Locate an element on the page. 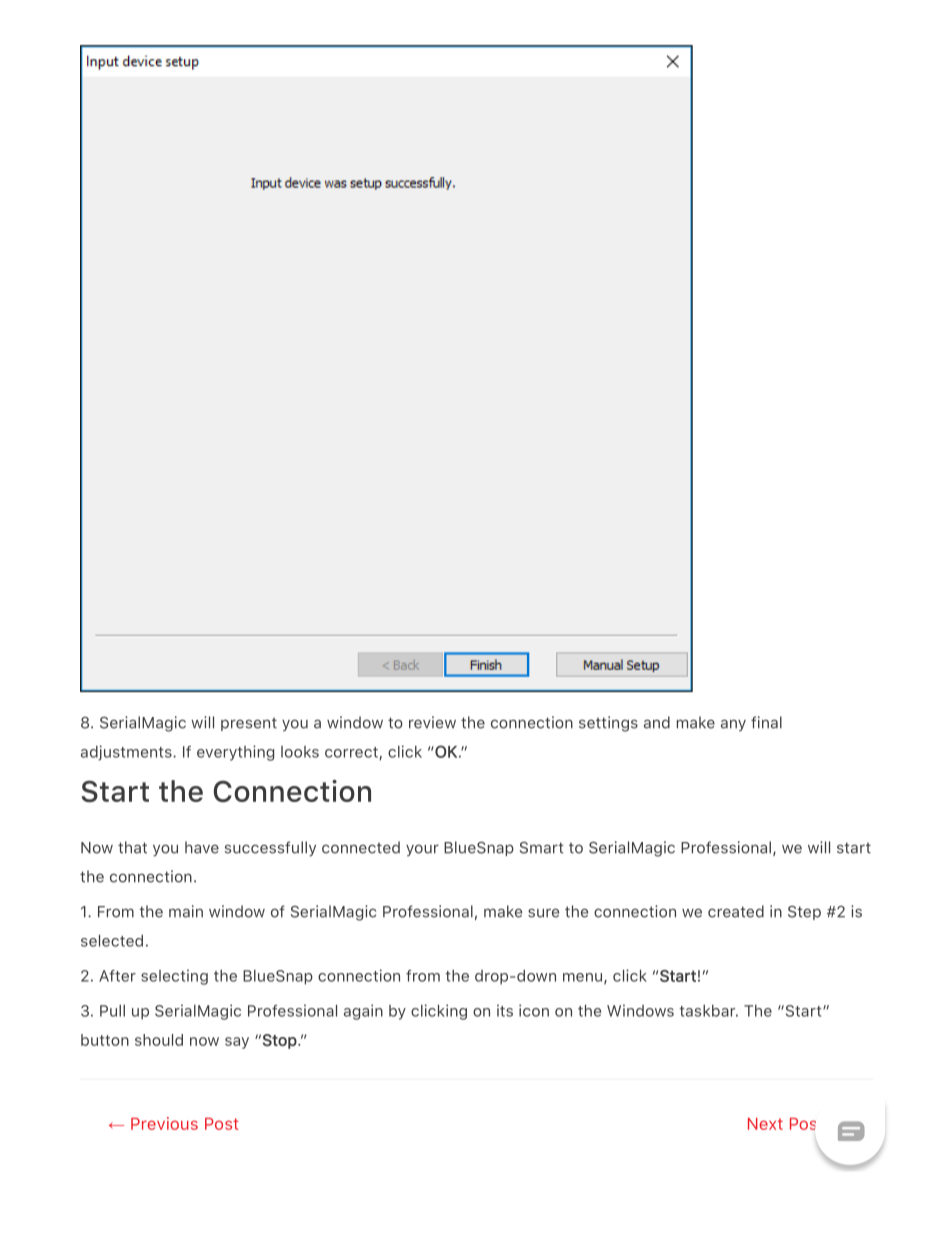 The image size is (952, 1233). present is located at coordinates (249, 724).
